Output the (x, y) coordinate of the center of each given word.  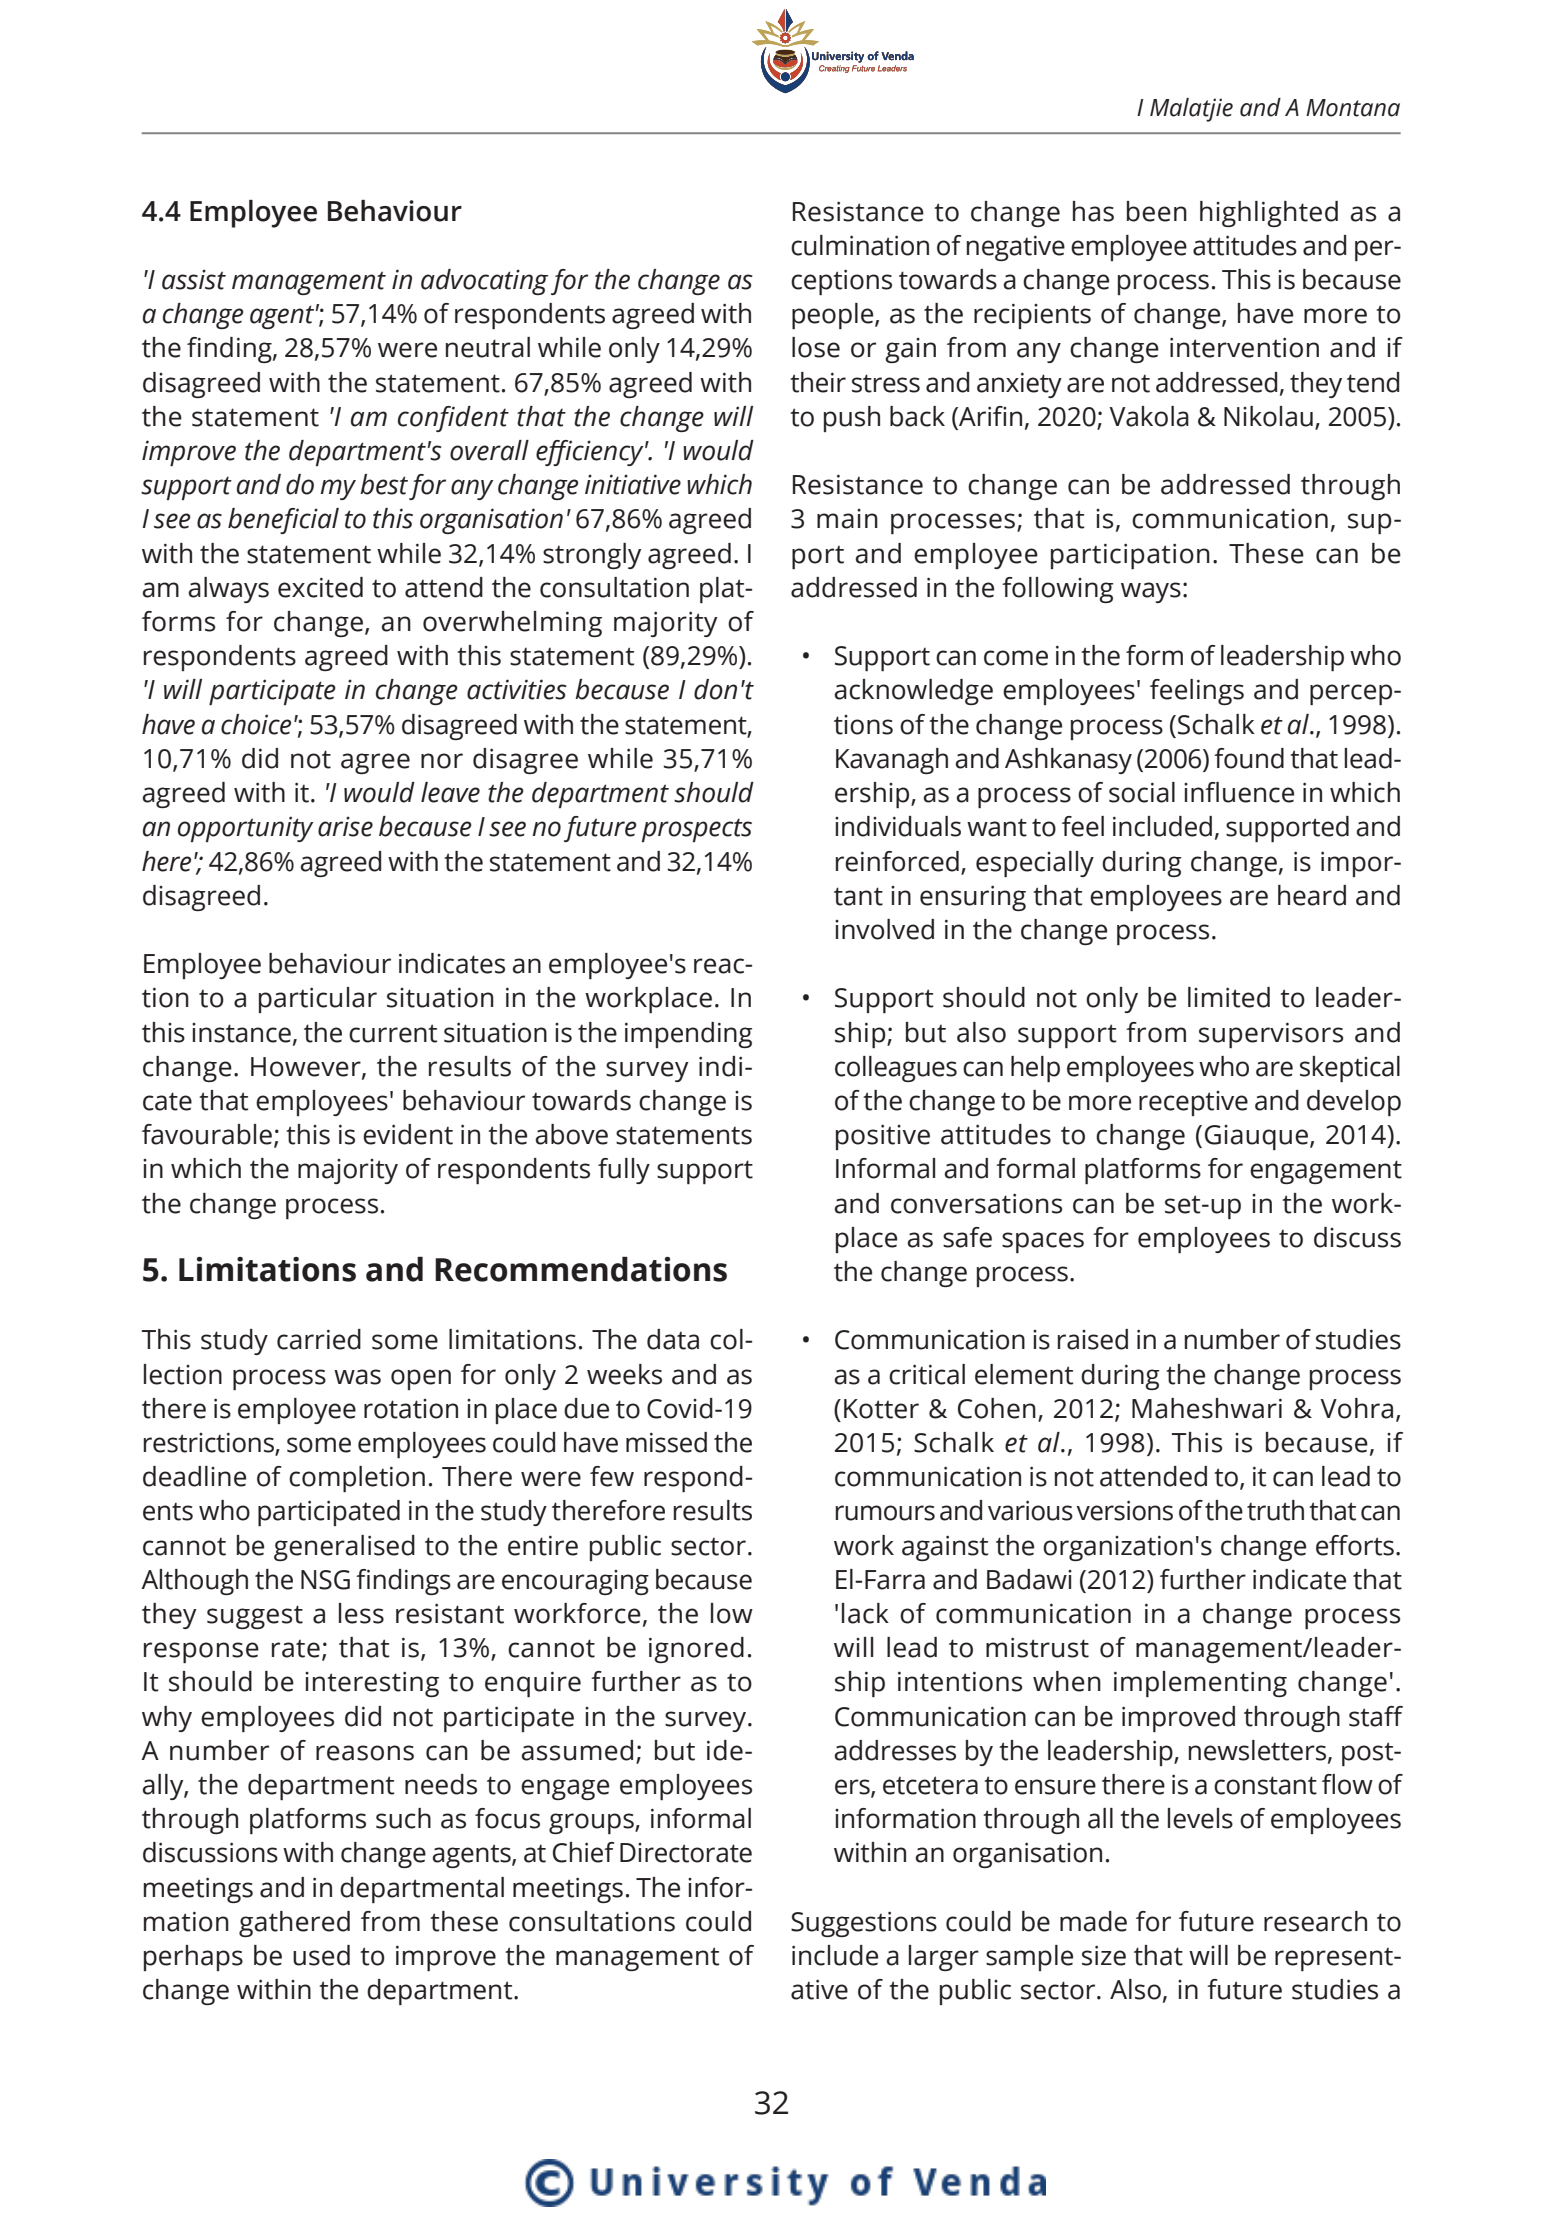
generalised (344, 1548)
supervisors (1271, 1035)
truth (1275, 1510)
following (1058, 590)
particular (318, 1000)
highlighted (1269, 214)
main (847, 519)
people (834, 316)
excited (320, 587)
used (321, 1955)
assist (194, 279)
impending (688, 1035)
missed (666, 1442)
